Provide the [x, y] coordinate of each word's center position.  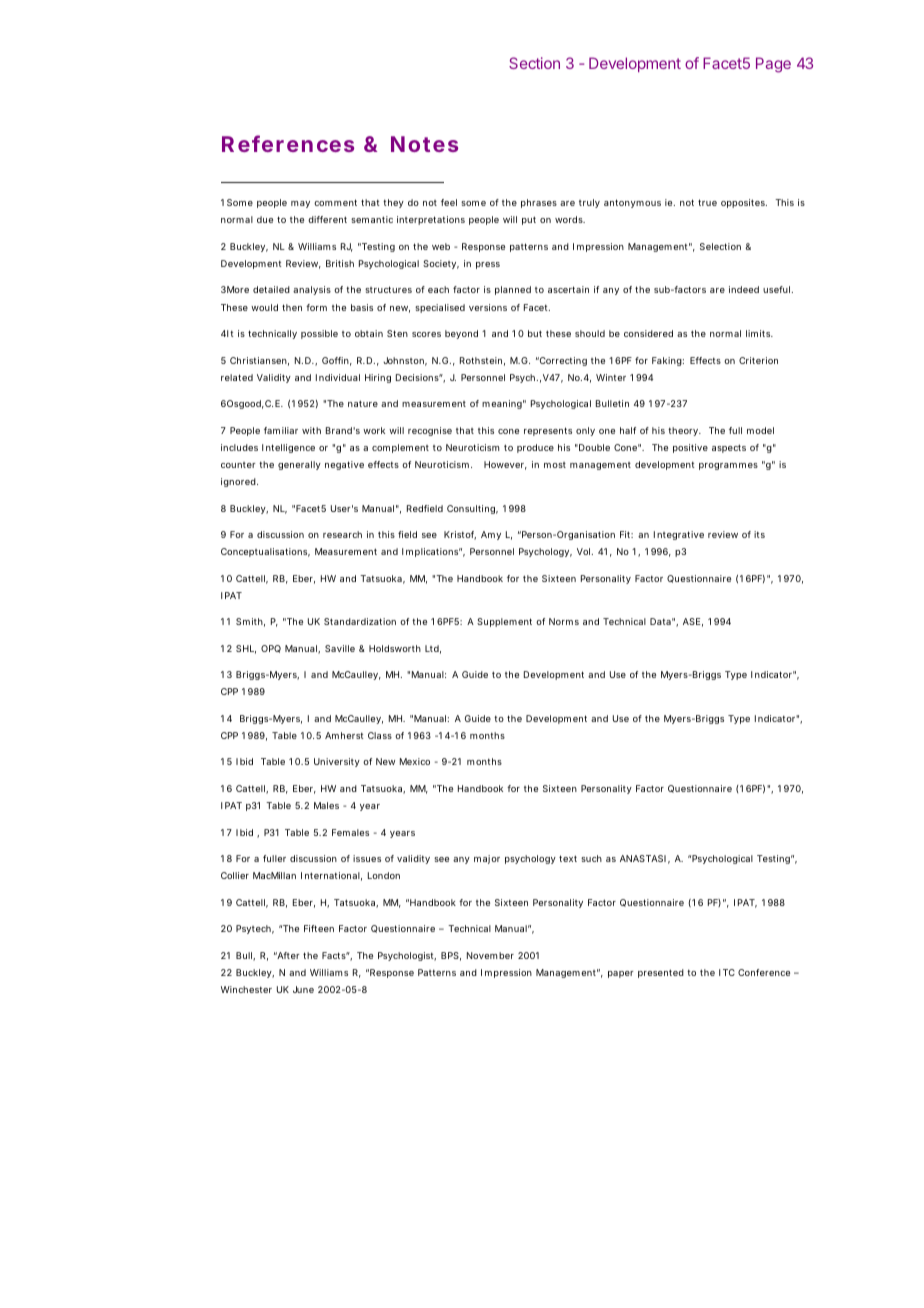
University [337, 762]
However [505, 465]
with [311, 430]
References [288, 143]
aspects [729, 448]
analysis [312, 290]
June [303, 989]
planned [513, 290]
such [591, 858]
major [487, 859]
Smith [250, 622]
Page [773, 65]
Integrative [679, 535]
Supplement [504, 622]
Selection [720, 246]
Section [534, 63]
